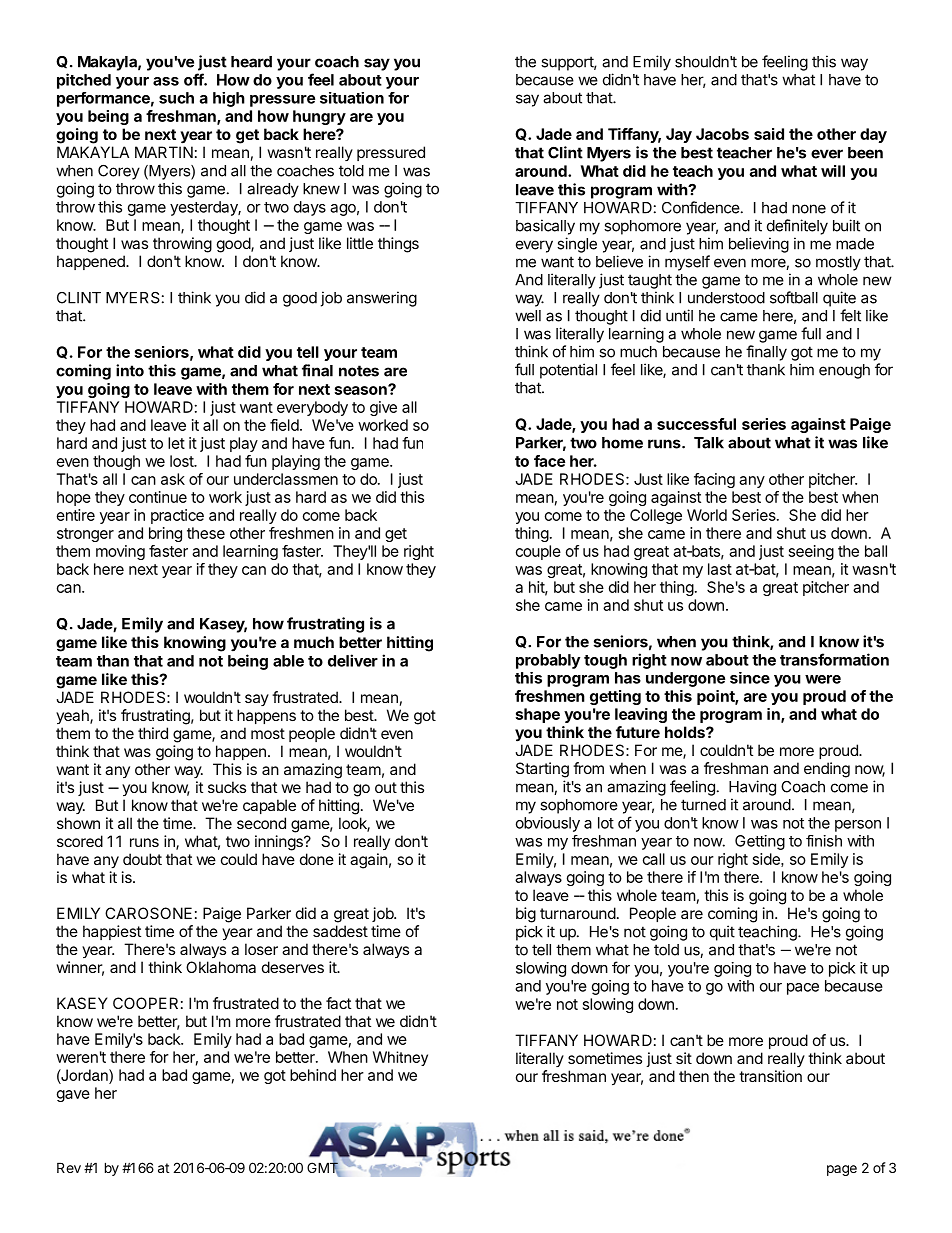  Describe the element at coordinates (824, 841) in the screenshot. I see `finish` at that location.
